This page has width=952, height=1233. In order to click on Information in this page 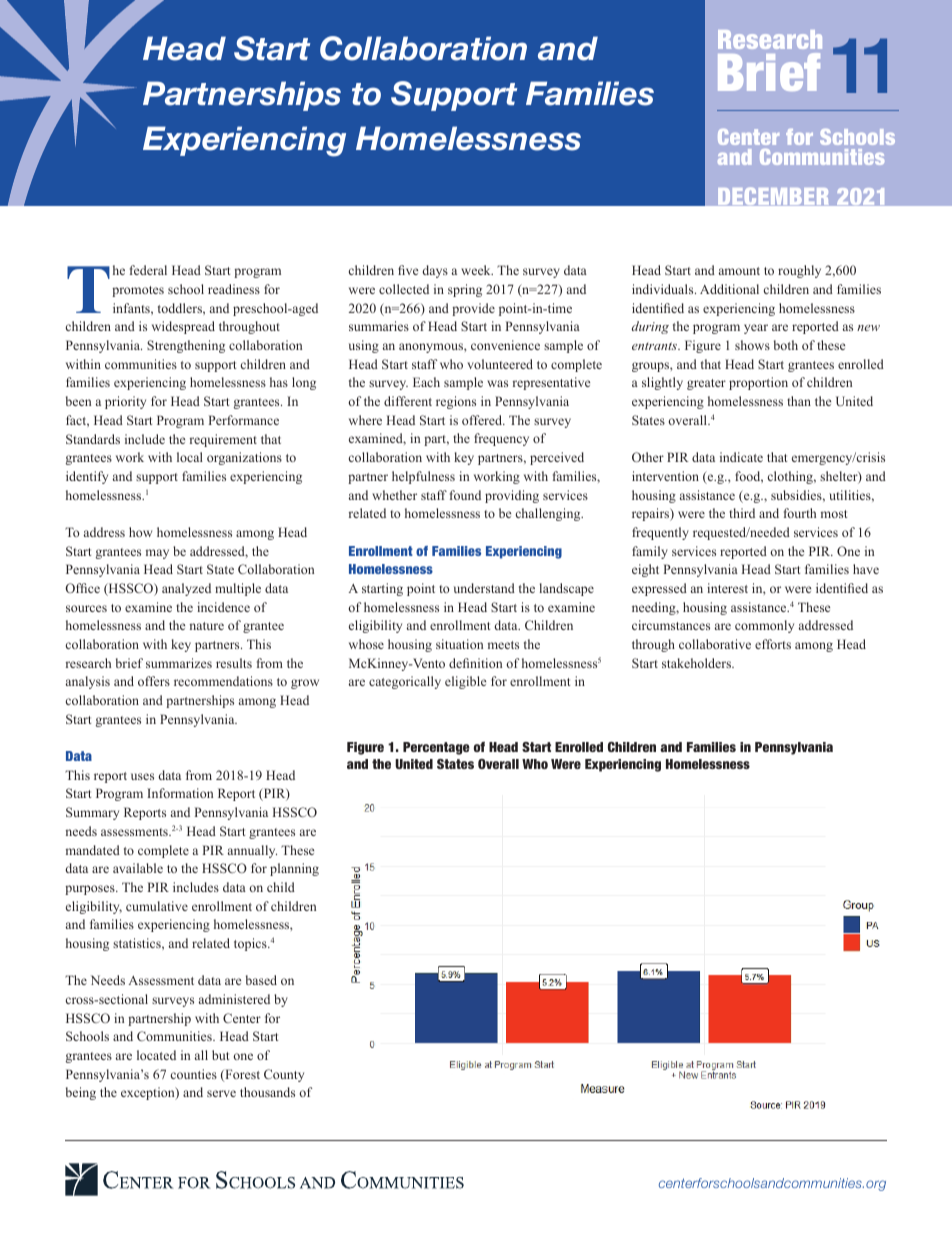, I will do `click(180, 793)`.
